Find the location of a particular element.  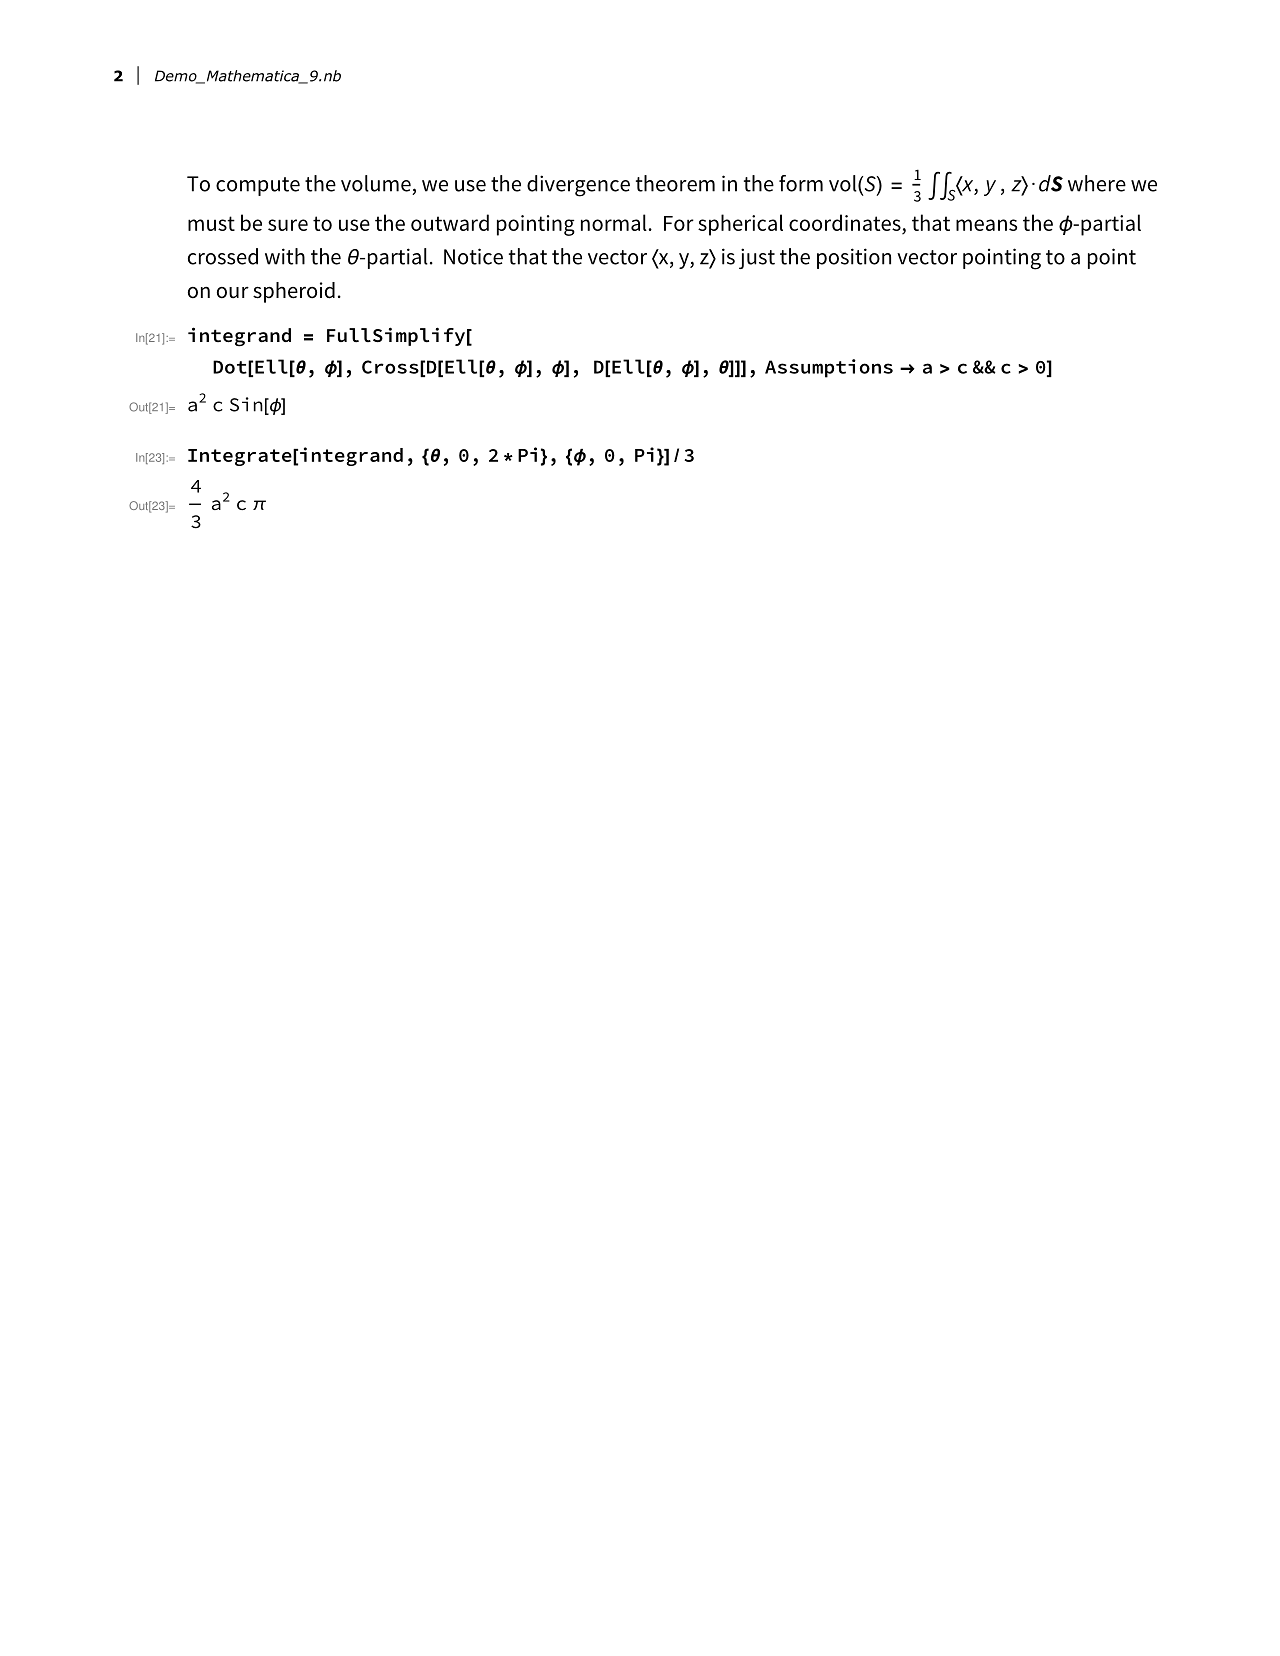

compute is located at coordinates (258, 186).
